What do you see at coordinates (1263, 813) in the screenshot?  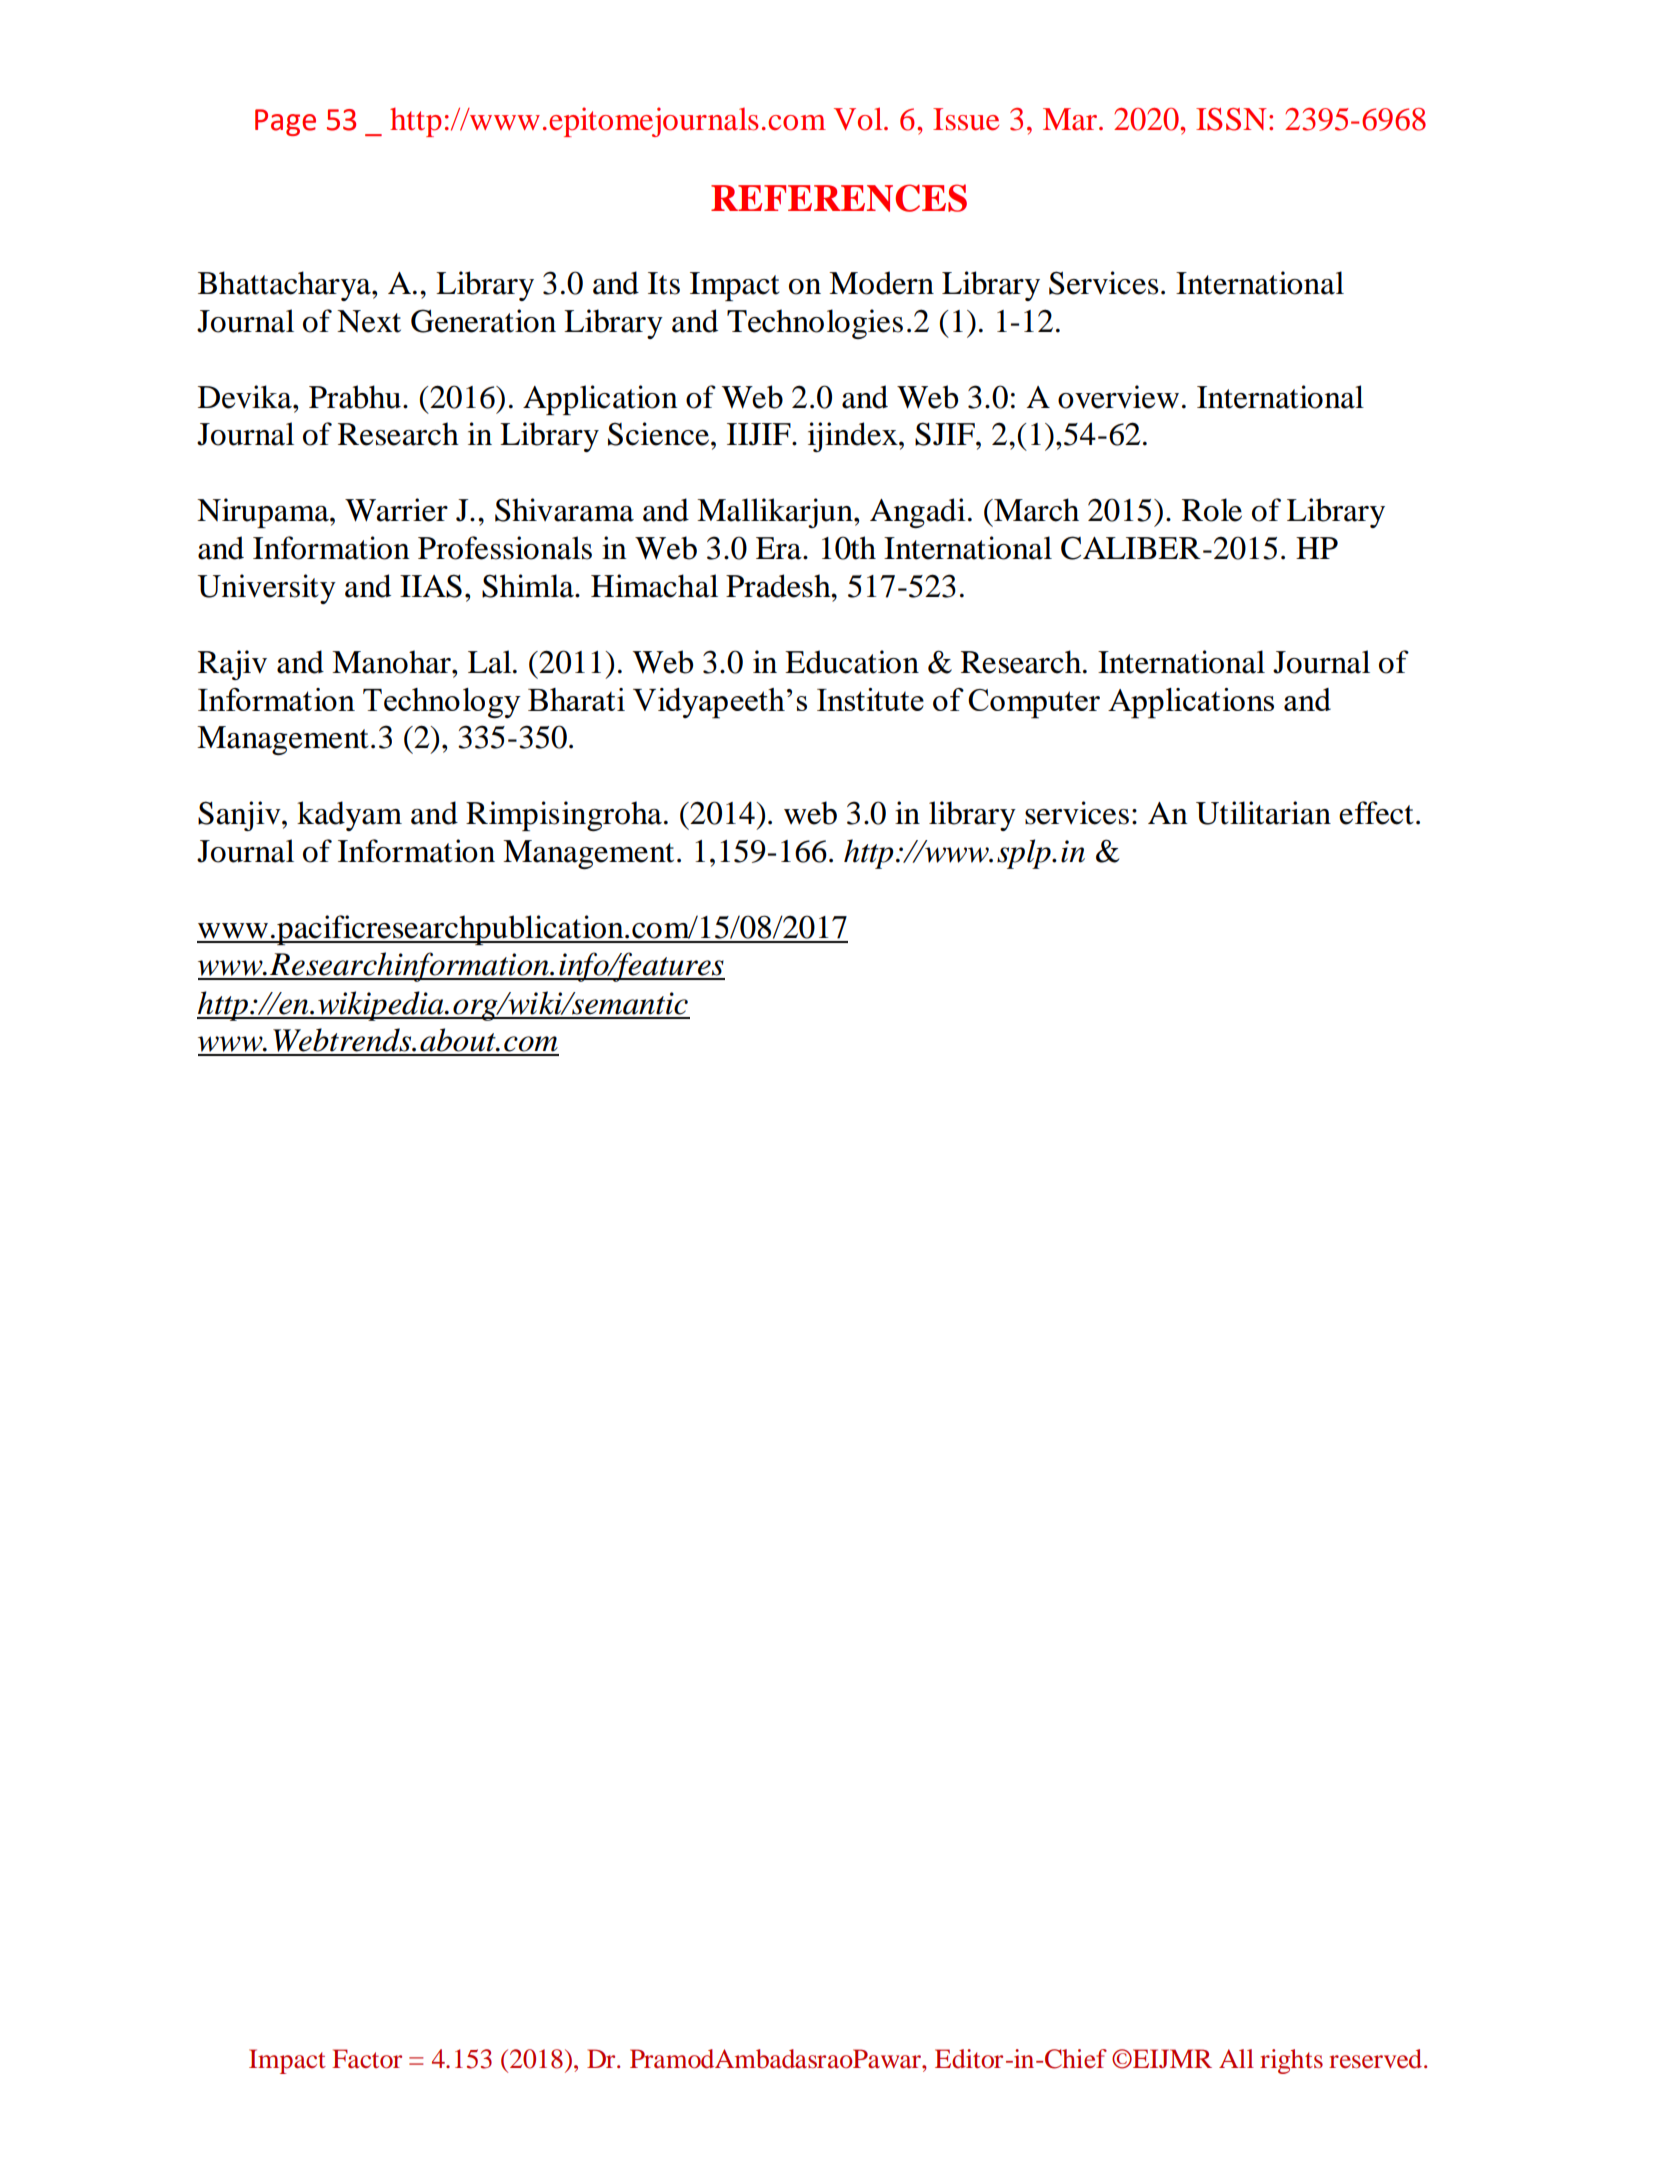 I see `Utilitarian` at bounding box center [1263, 813].
